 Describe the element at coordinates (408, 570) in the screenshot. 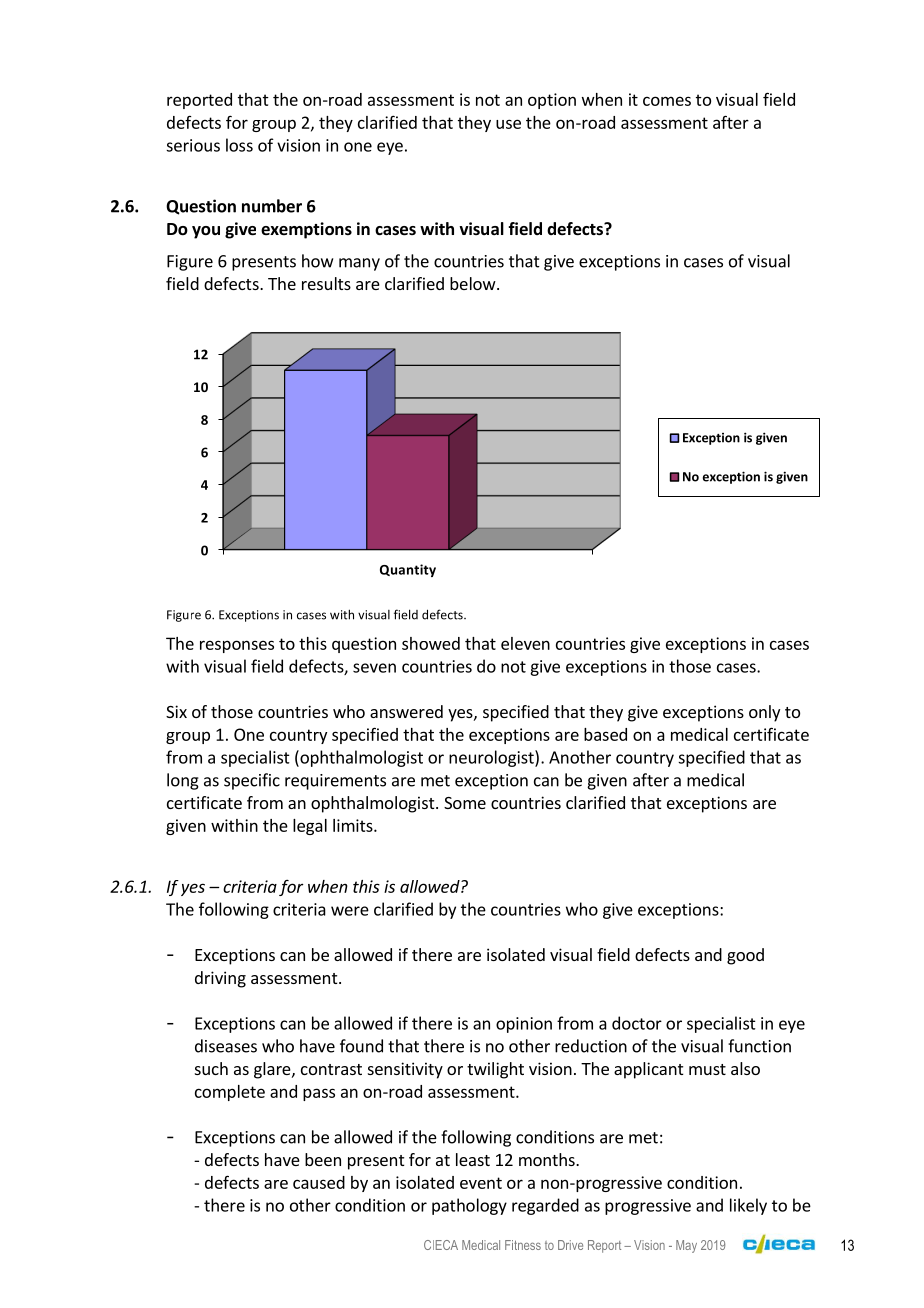

I see `Quantity` at that location.
